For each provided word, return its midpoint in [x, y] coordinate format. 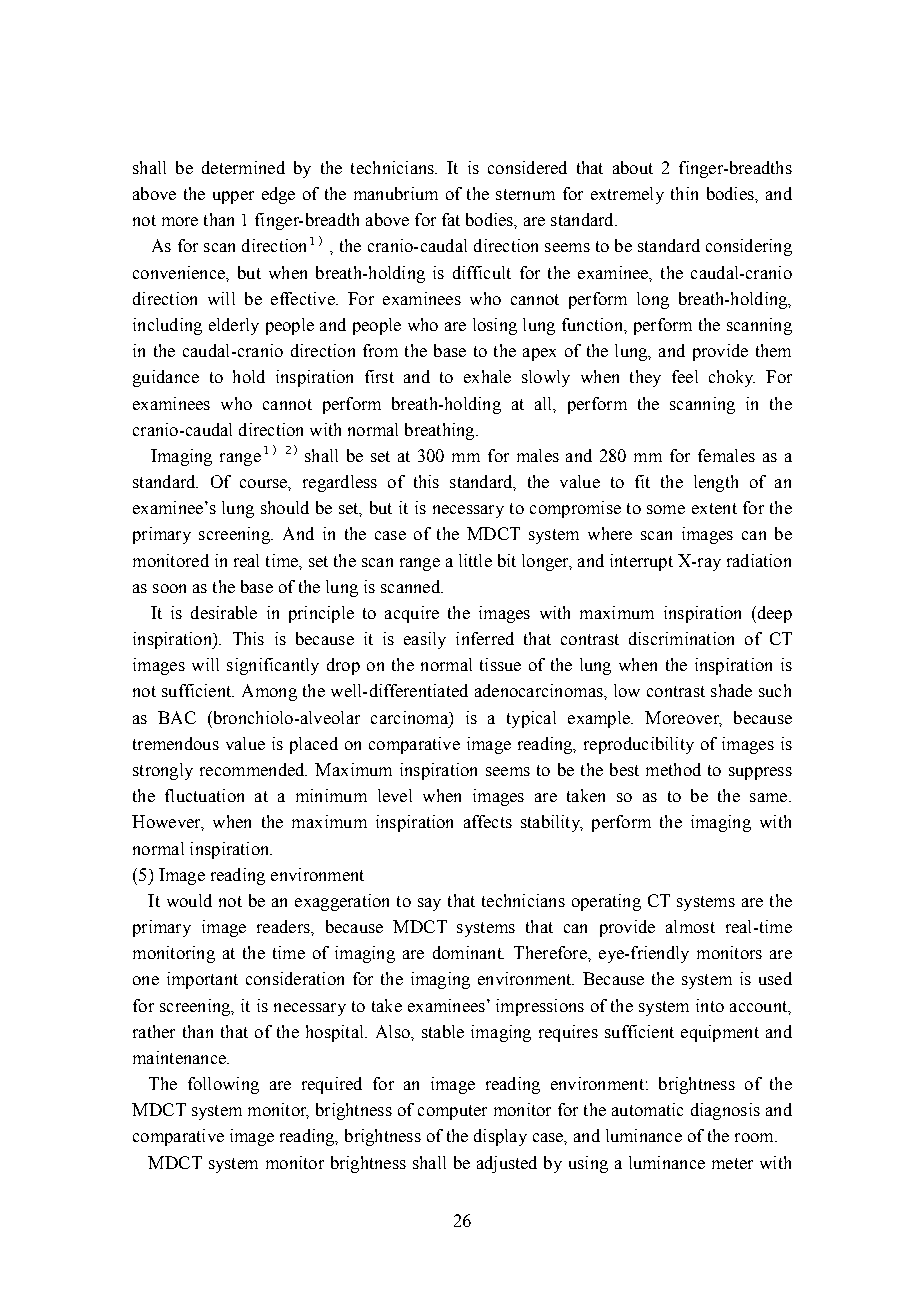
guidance [166, 378]
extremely [627, 195]
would [189, 900]
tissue [500, 664]
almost [690, 926]
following [223, 1085]
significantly [273, 666]
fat [451, 219]
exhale [487, 376]
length [716, 483]
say [429, 904]
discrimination [681, 638]
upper [233, 197]
